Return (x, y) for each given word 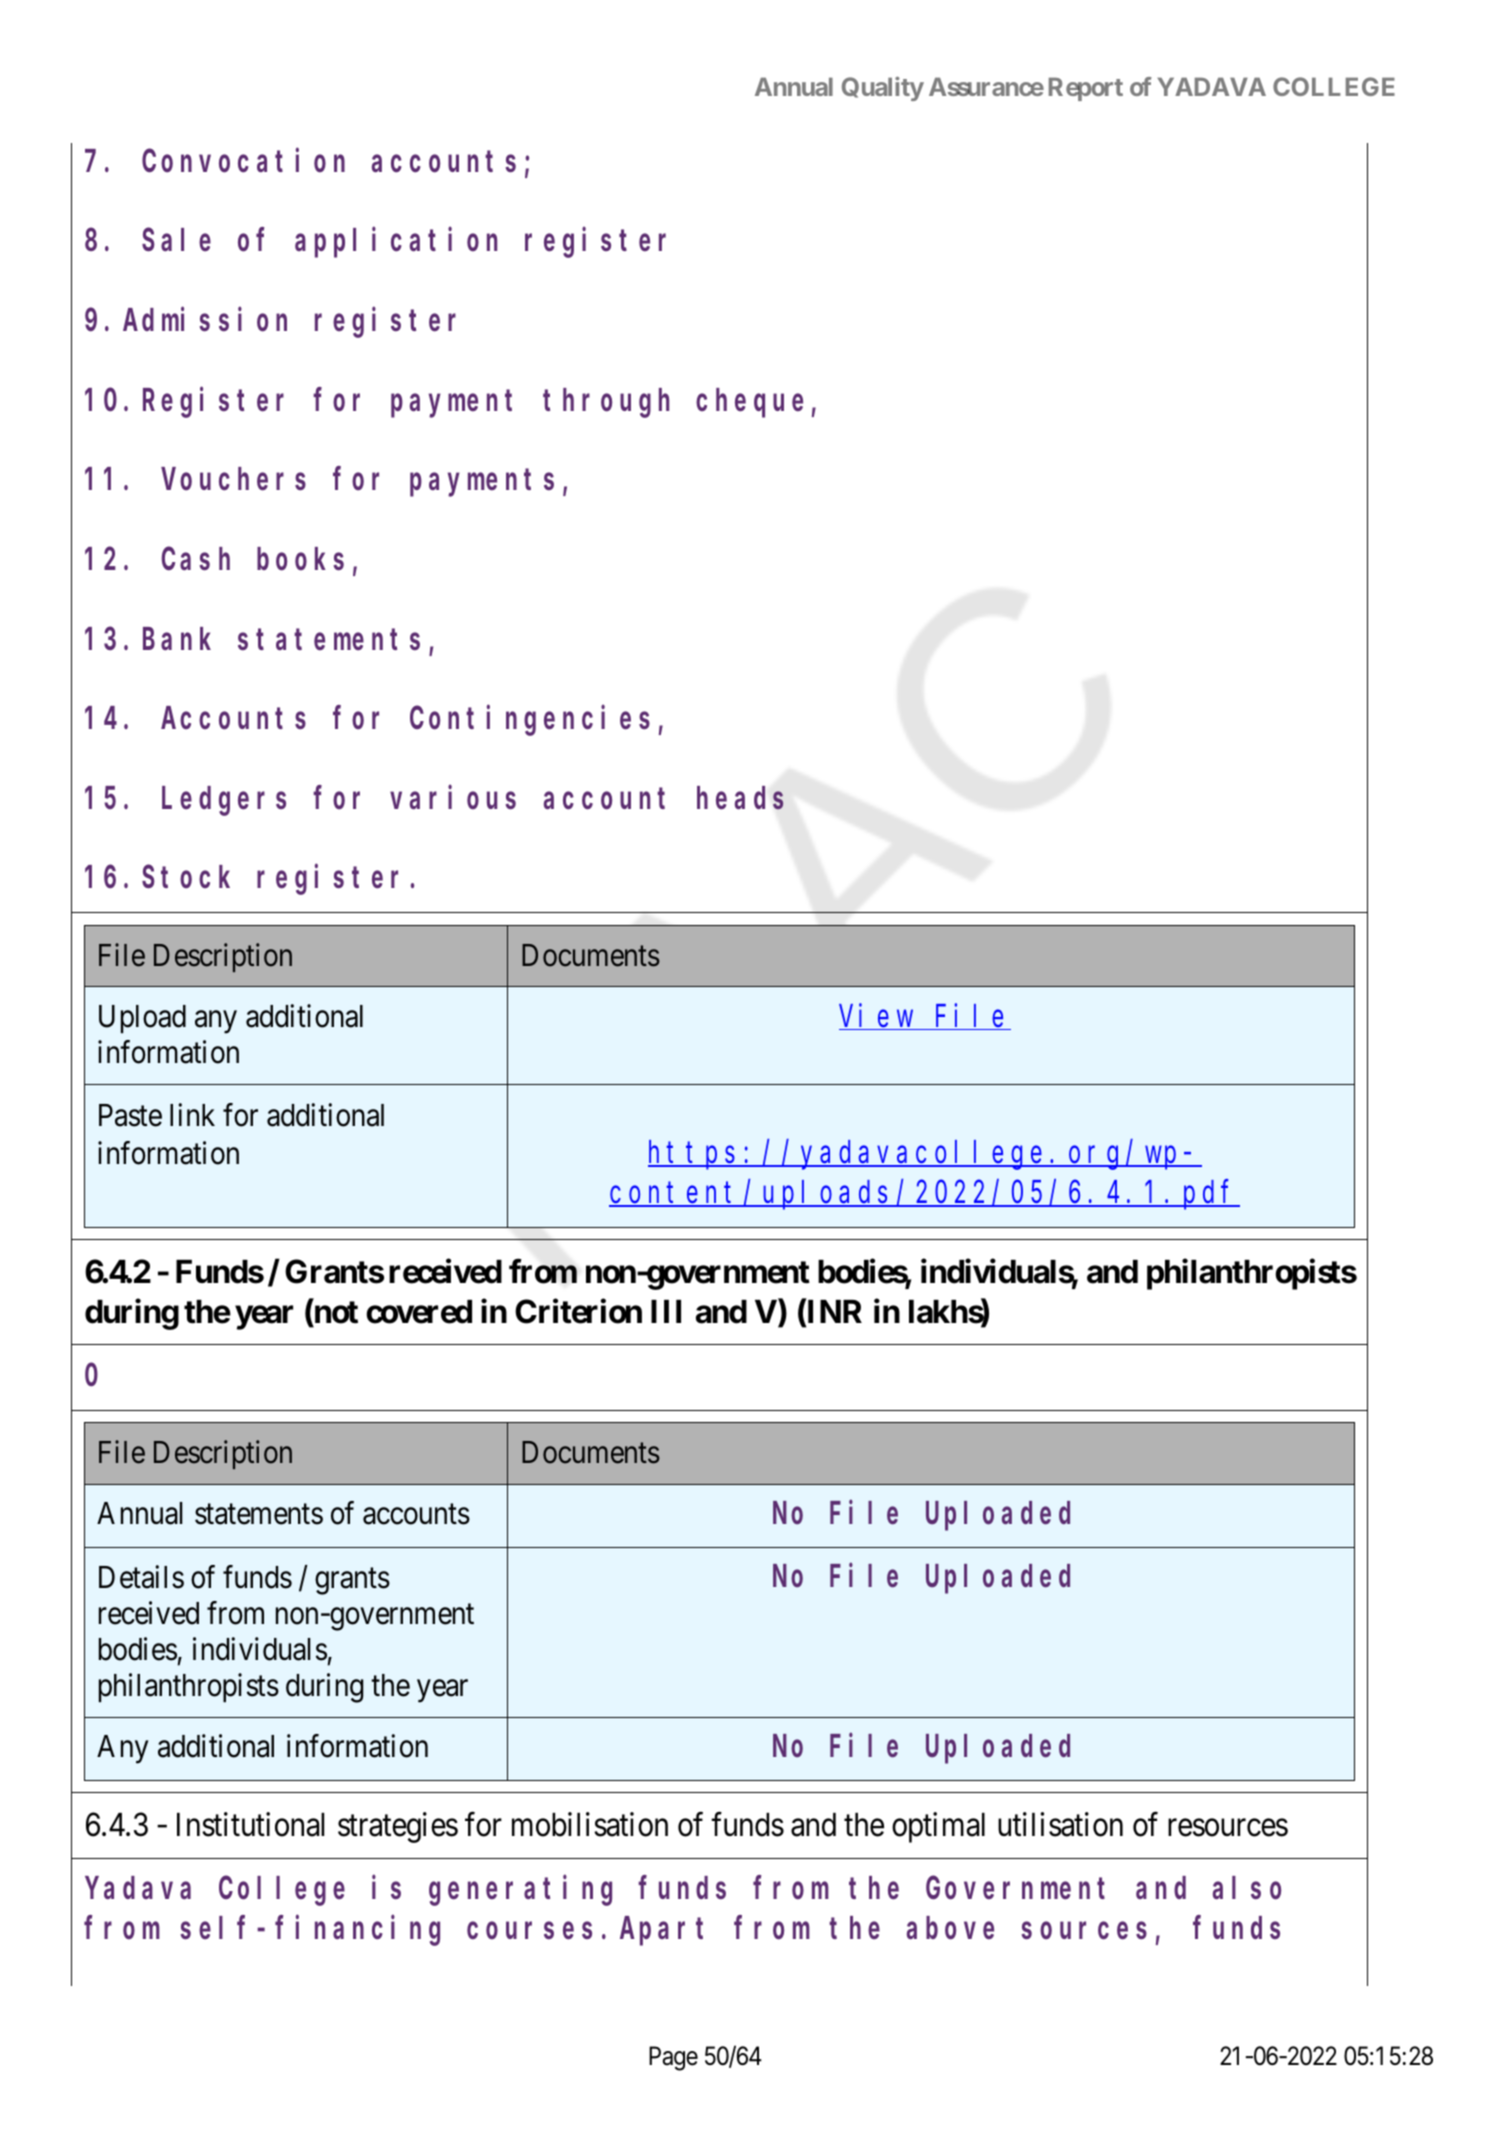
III (666, 1311)
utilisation (1060, 1824)
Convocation (243, 161)
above (950, 1928)
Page (673, 2059)
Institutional (250, 1824)
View (878, 1017)
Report (1086, 89)
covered (419, 1312)
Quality (883, 89)
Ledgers (224, 801)
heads (740, 798)
